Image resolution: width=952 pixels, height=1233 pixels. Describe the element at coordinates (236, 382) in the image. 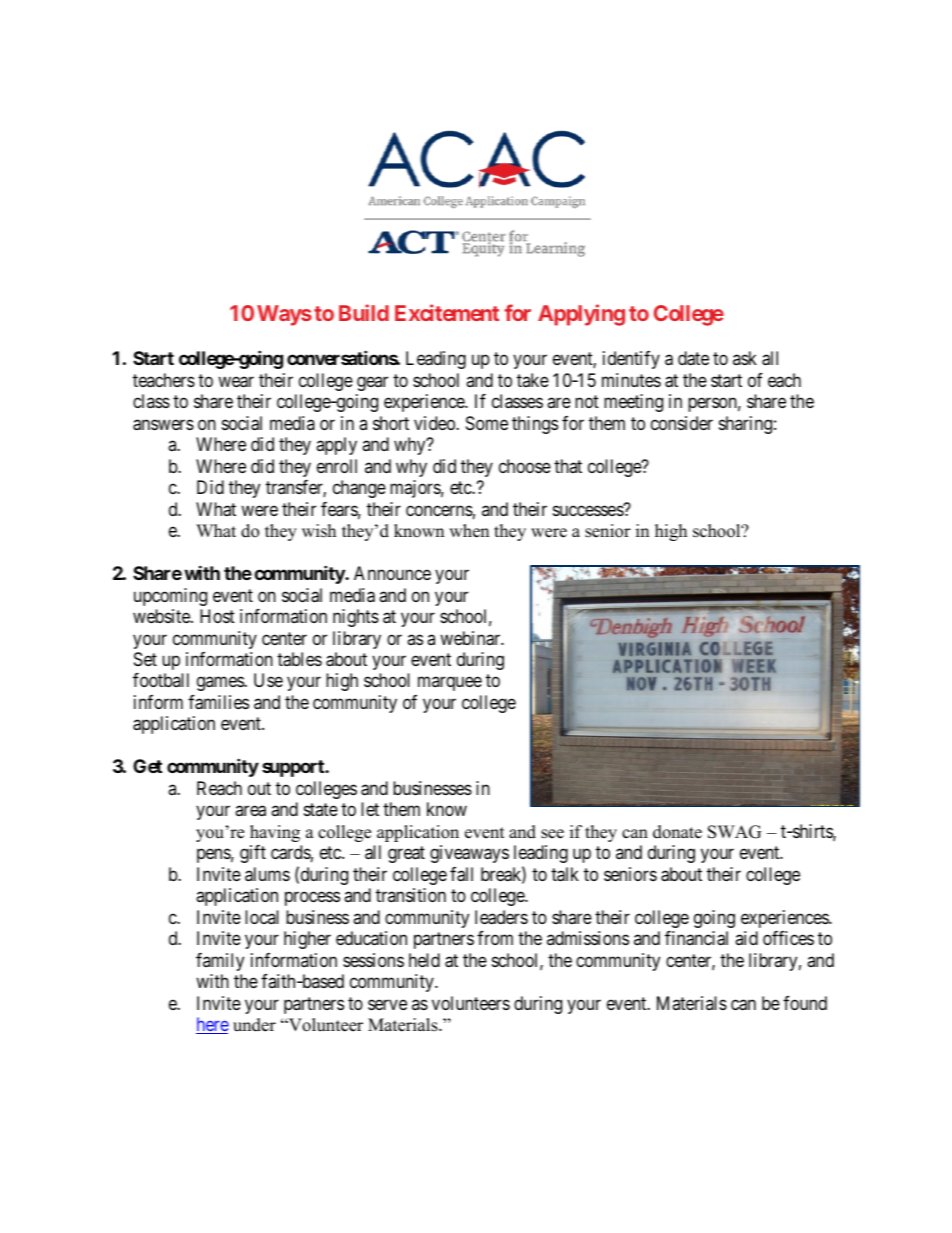

I see `wear` at that location.
